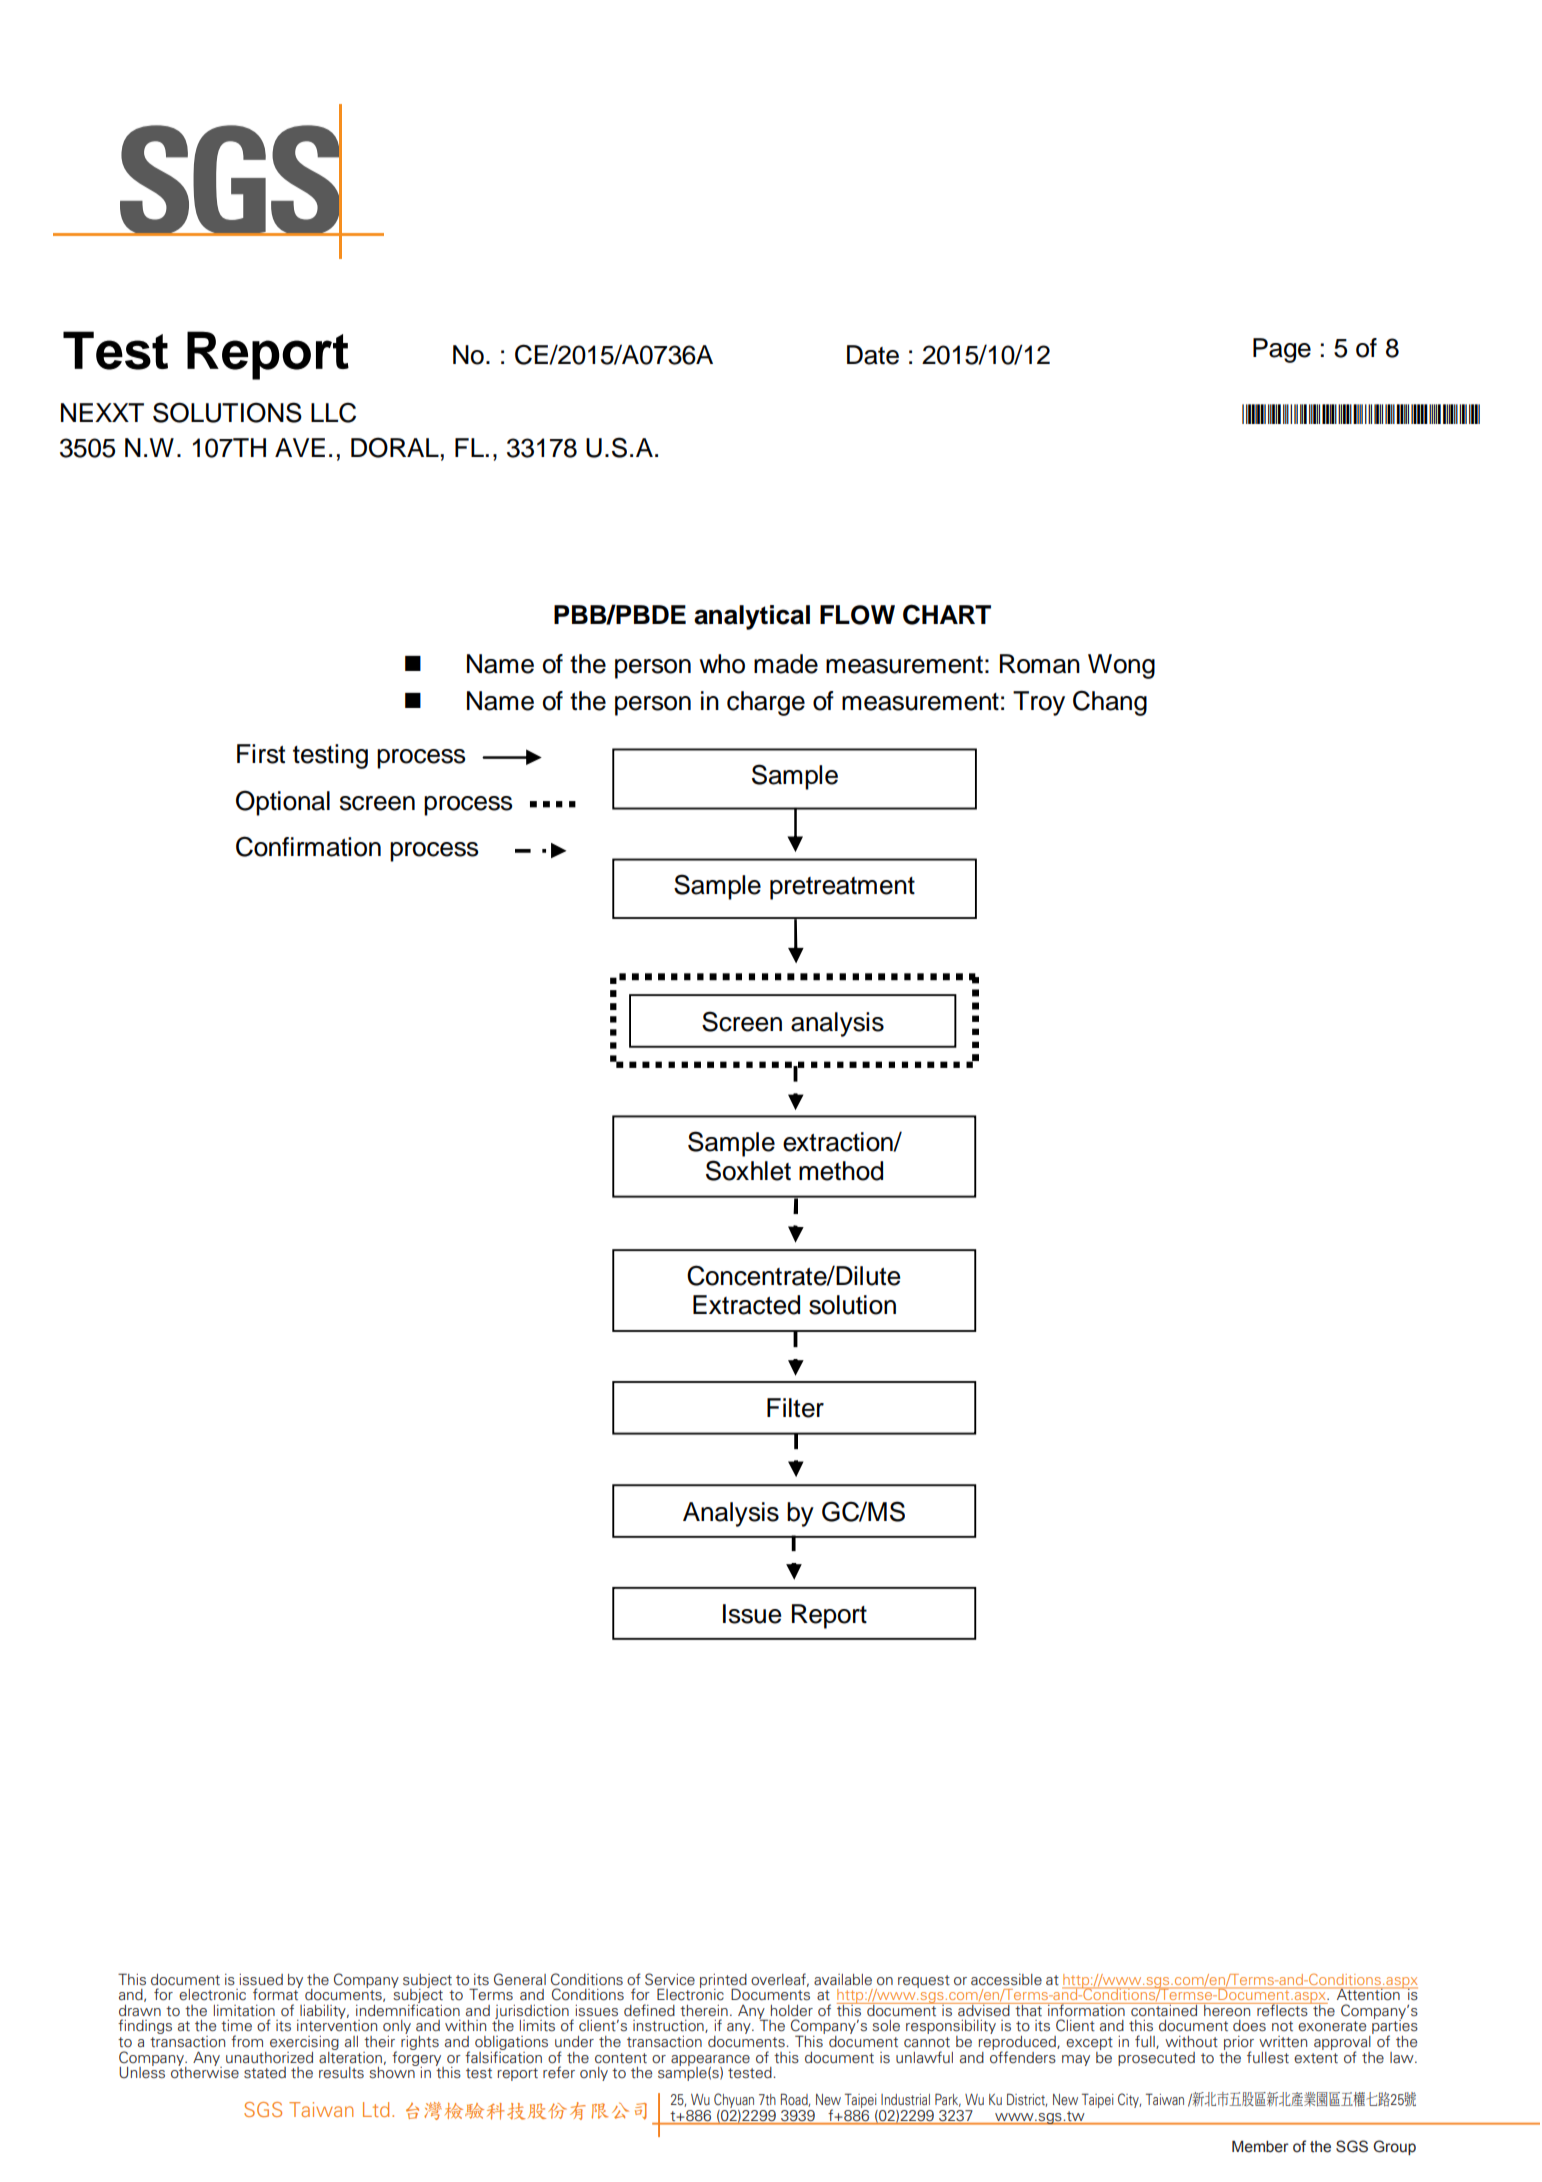 The image size is (1542, 2182). Describe the element at coordinates (795, 1408) in the screenshot. I see `Filter` at that location.
